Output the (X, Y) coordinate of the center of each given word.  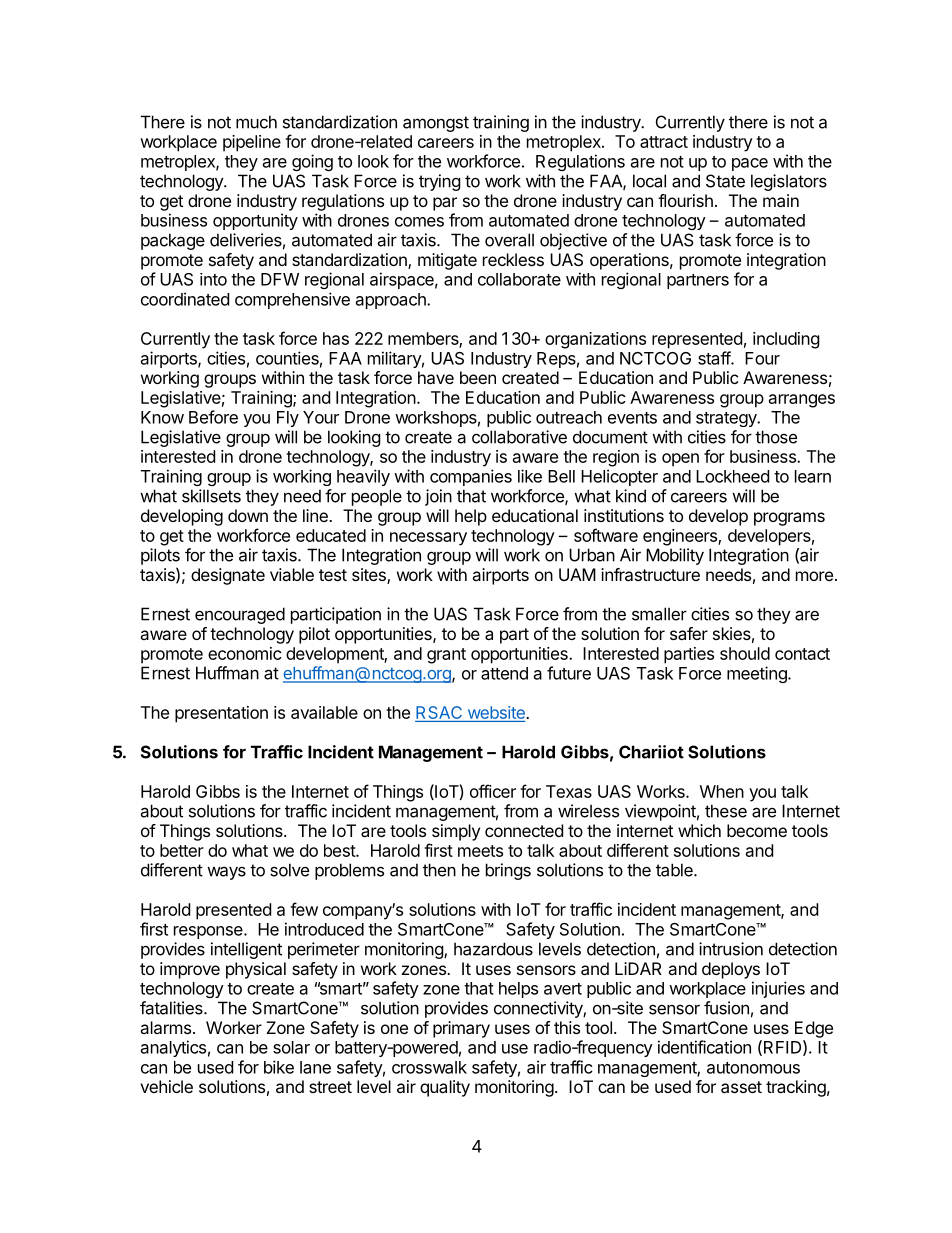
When (722, 791)
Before (213, 417)
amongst (436, 124)
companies (471, 477)
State (725, 181)
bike (279, 1067)
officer (493, 791)
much (256, 122)
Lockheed (732, 476)
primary (461, 1029)
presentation (221, 714)
